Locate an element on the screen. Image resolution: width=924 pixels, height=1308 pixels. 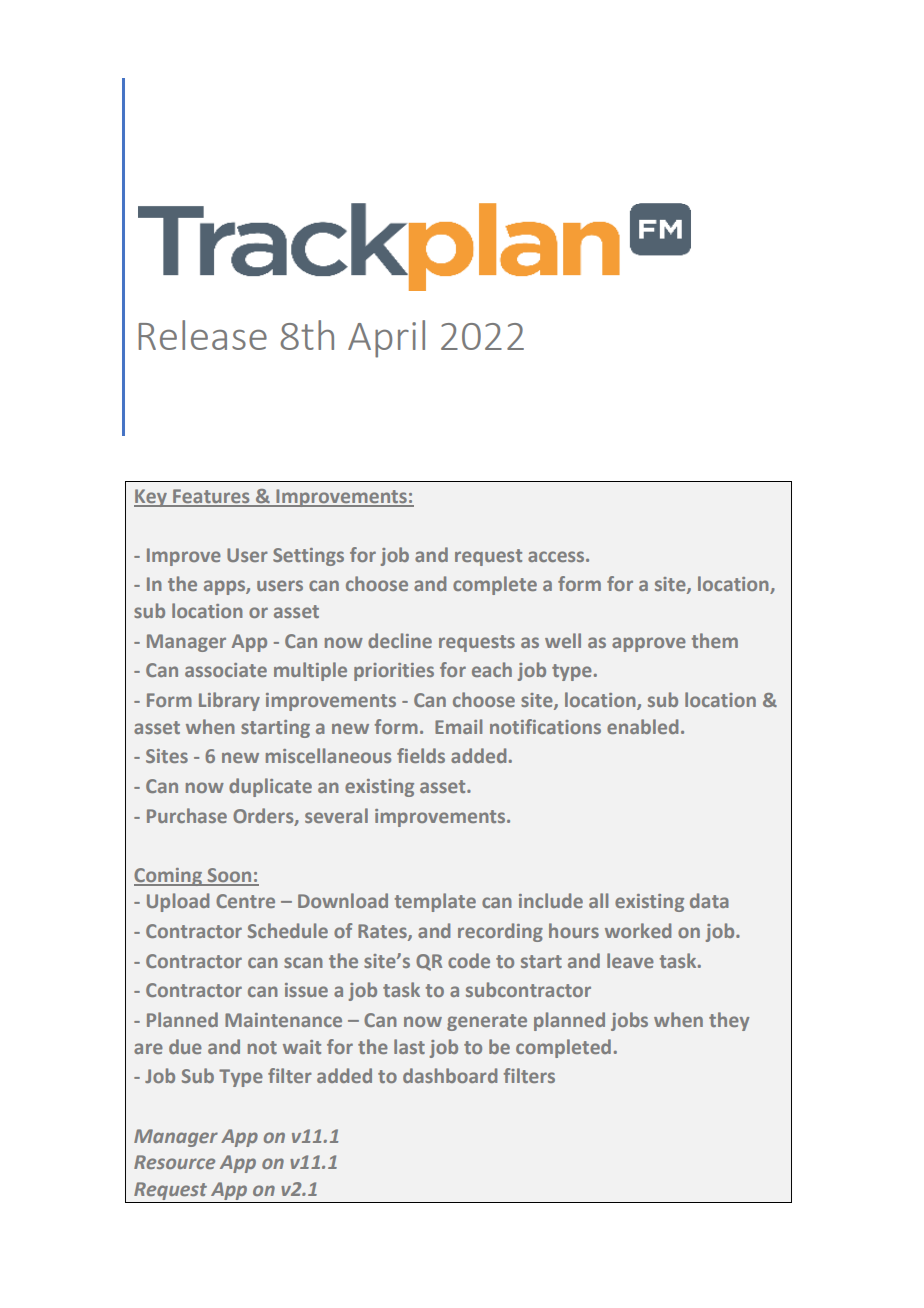
jobs is located at coordinates (629, 1021).
